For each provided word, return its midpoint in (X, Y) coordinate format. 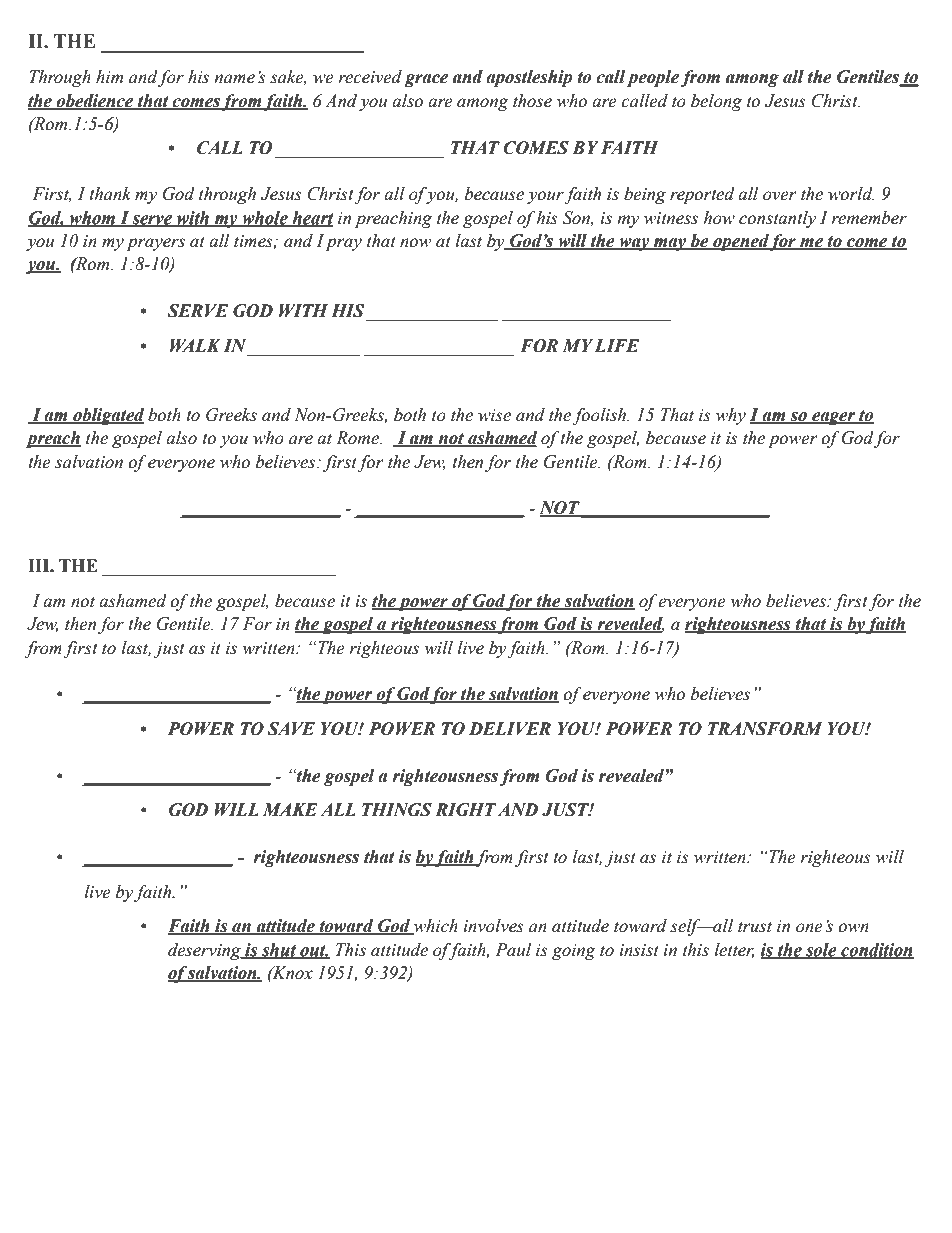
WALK (195, 345)
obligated (107, 416)
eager (833, 418)
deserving (205, 951)
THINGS (397, 810)
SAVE (291, 729)
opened (740, 242)
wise (494, 415)
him (109, 76)
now (415, 243)
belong (716, 102)
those (532, 101)
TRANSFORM (765, 729)
